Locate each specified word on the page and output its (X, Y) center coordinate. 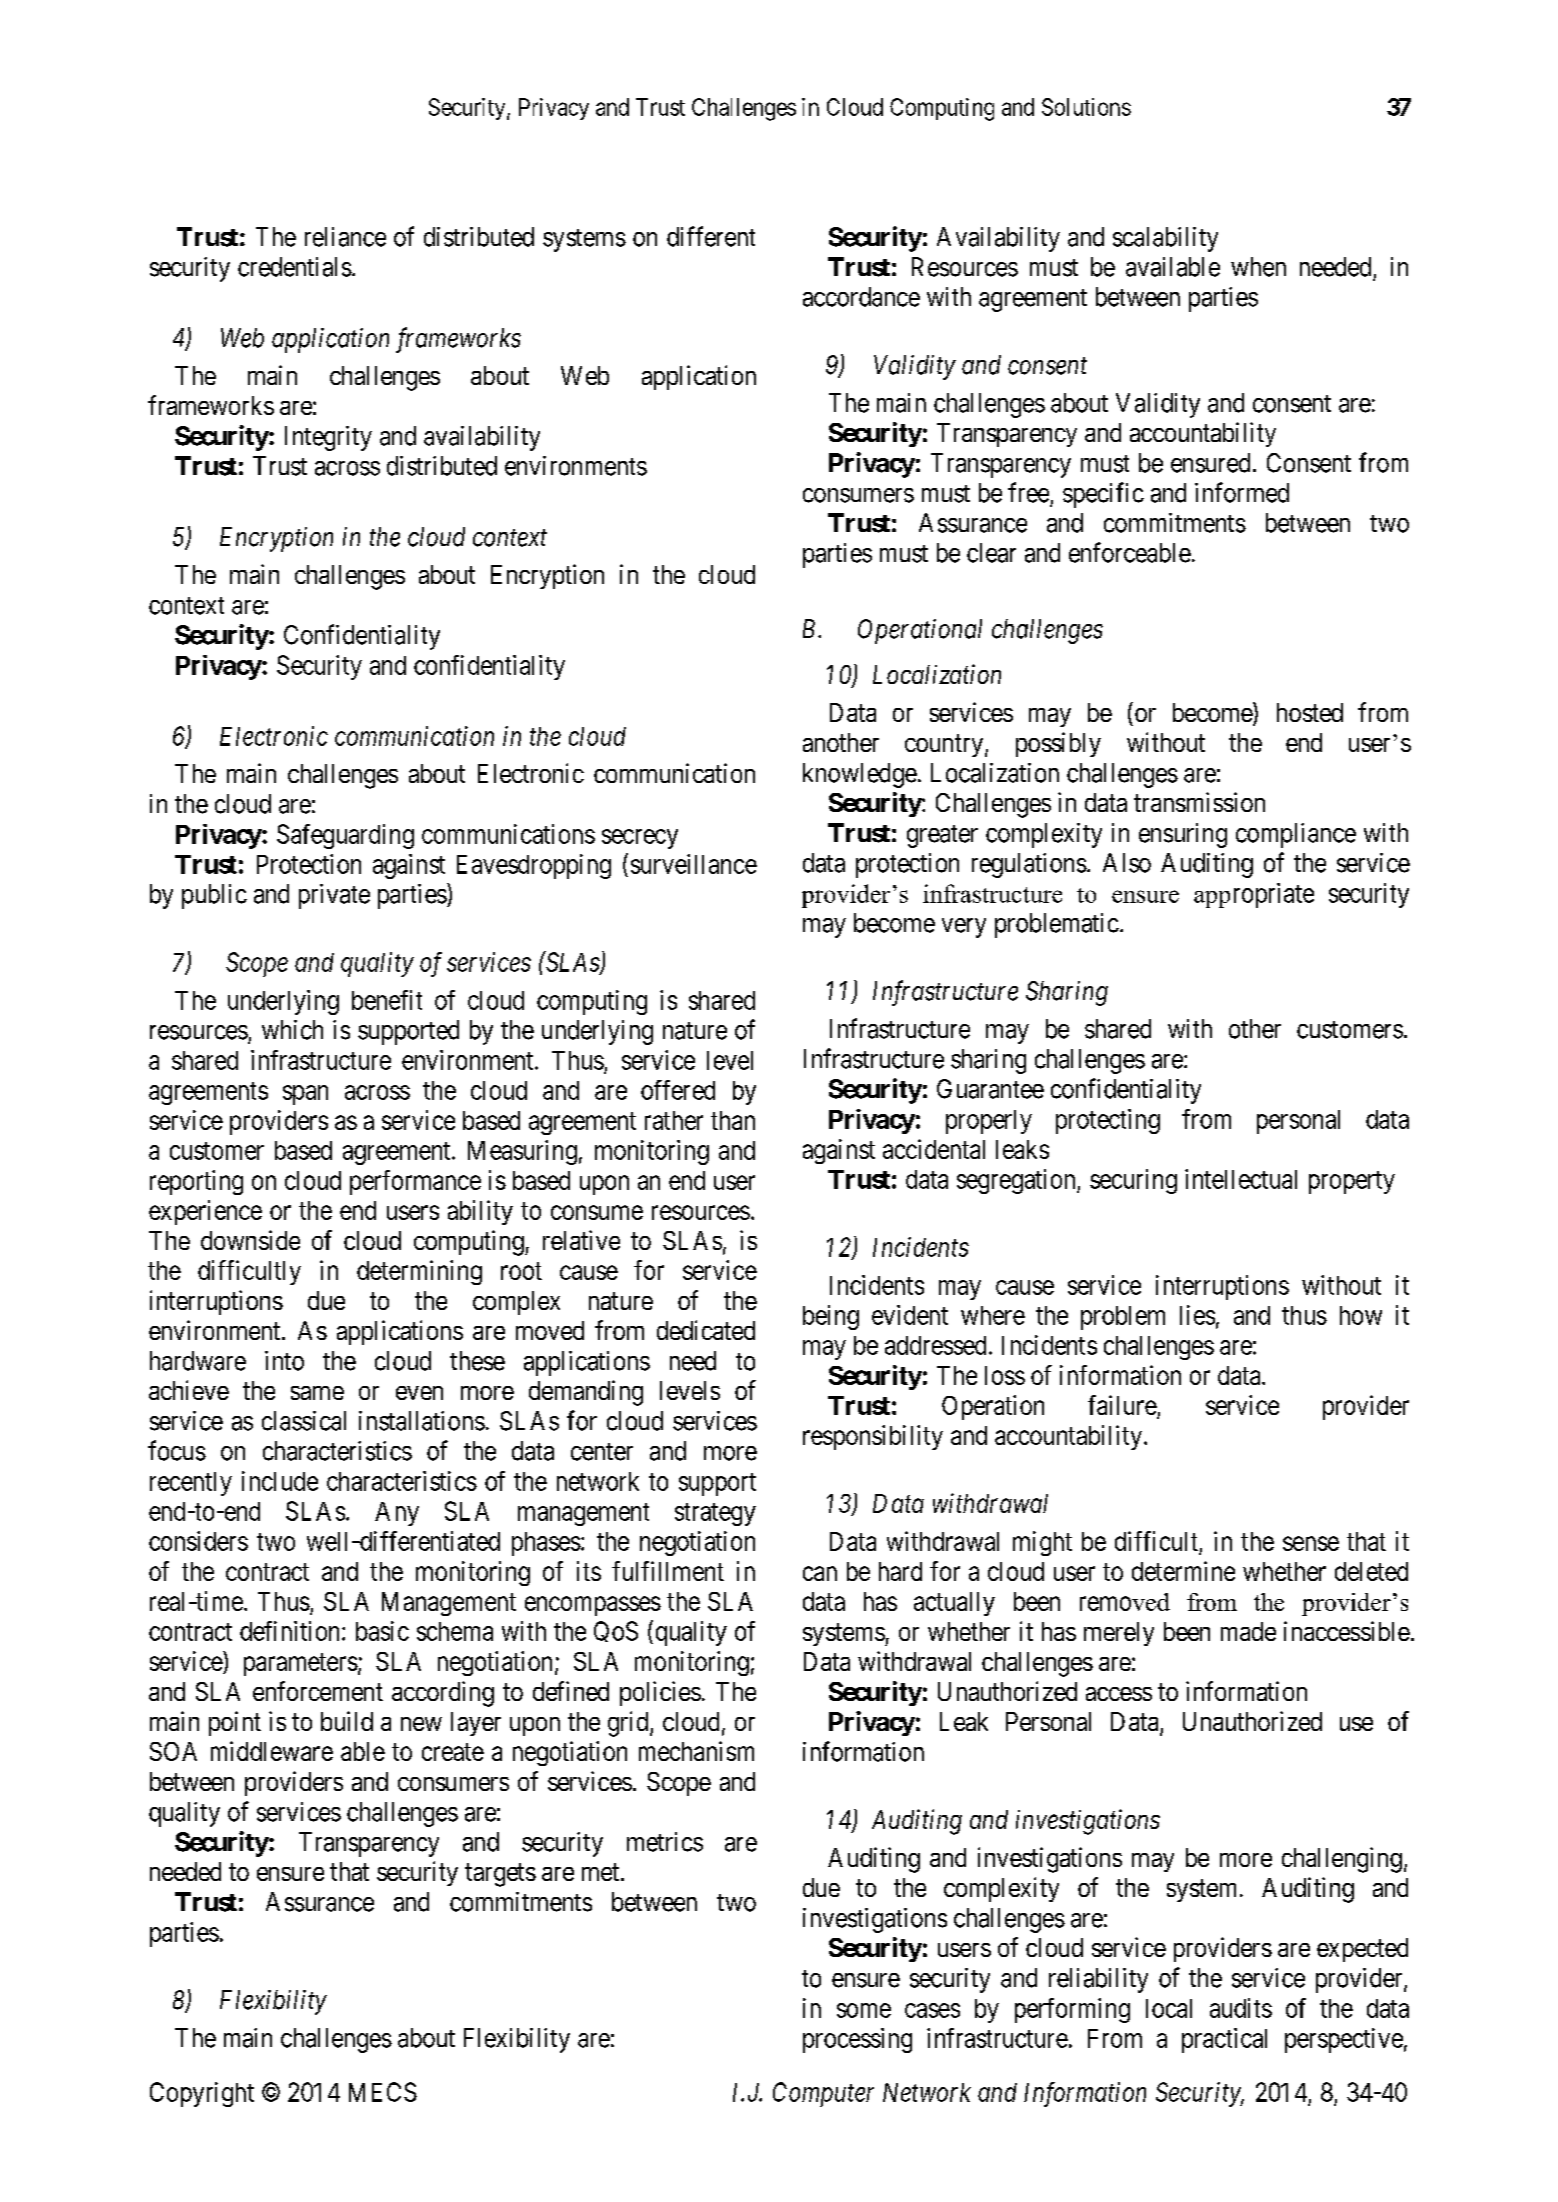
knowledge (860, 775)
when (1258, 267)
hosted (1310, 712)
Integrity (328, 438)
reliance (345, 237)
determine (1183, 1571)
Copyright (202, 2094)
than (733, 1120)
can (820, 1573)
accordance (861, 297)
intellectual (1241, 1179)
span (305, 1095)
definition (291, 1631)
